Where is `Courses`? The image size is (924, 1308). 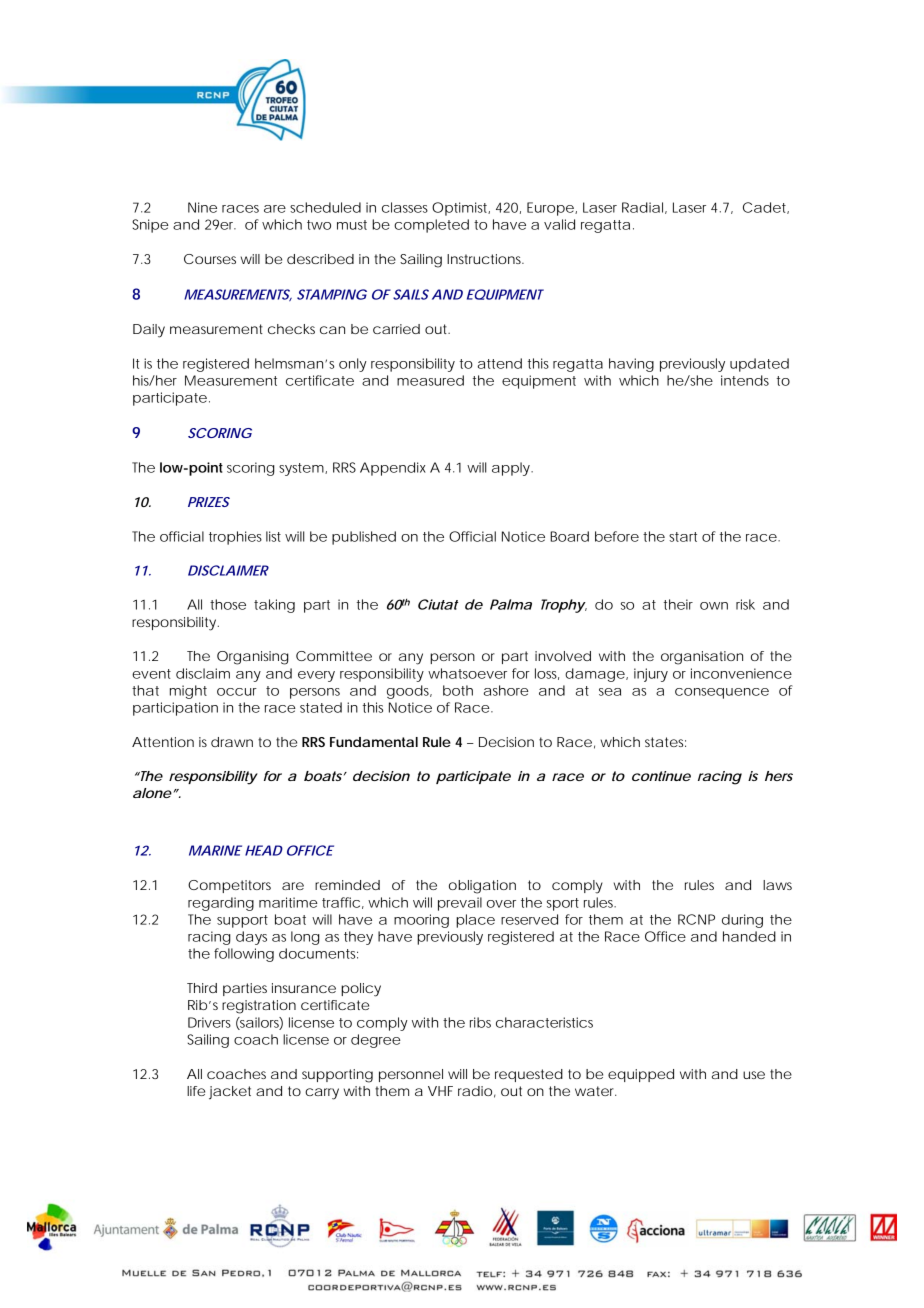
Courses is located at coordinates (210, 259).
